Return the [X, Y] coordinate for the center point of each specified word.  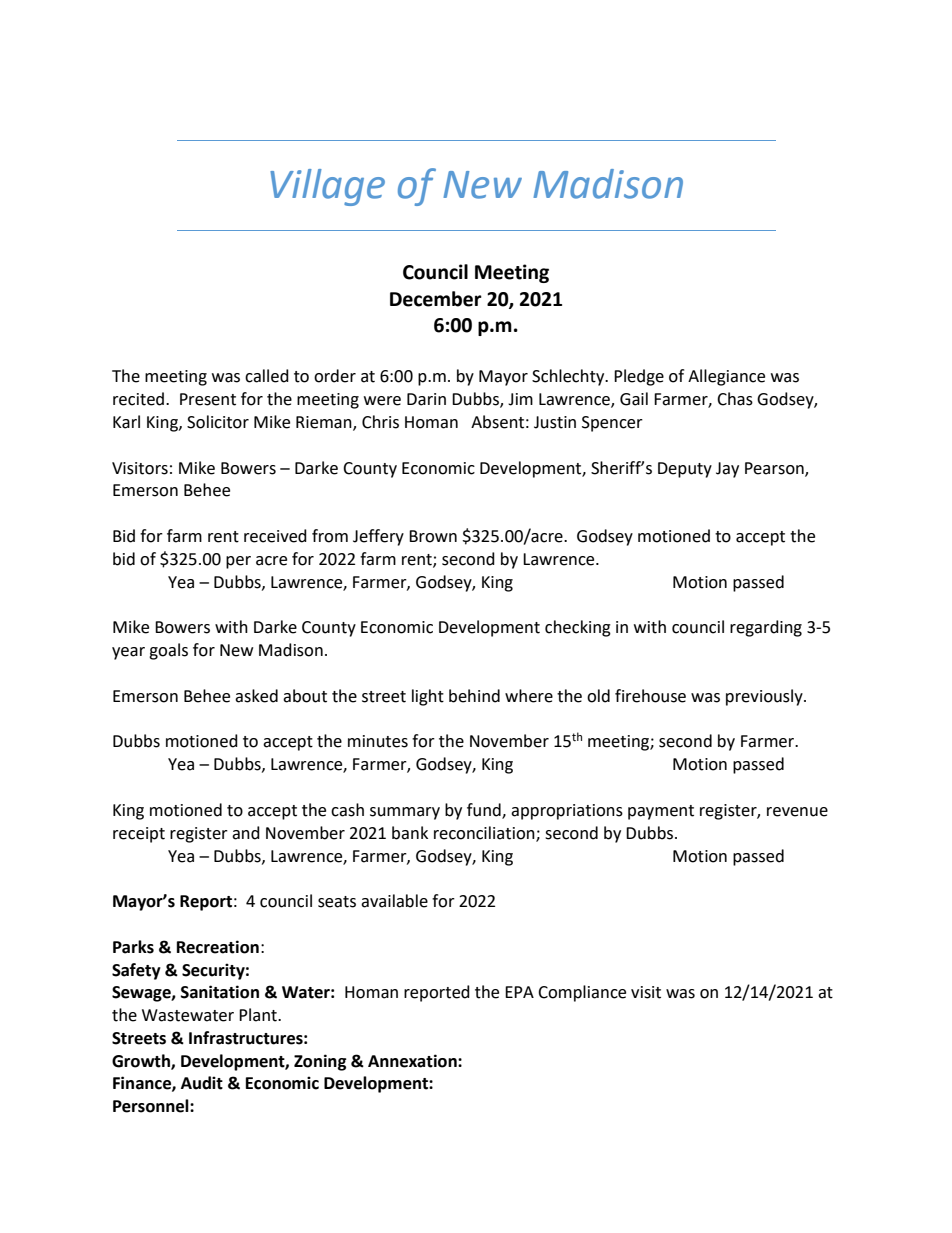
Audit [202, 1083]
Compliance [582, 993]
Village [327, 187]
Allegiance [726, 377]
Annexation [413, 1061]
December [436, 299]
